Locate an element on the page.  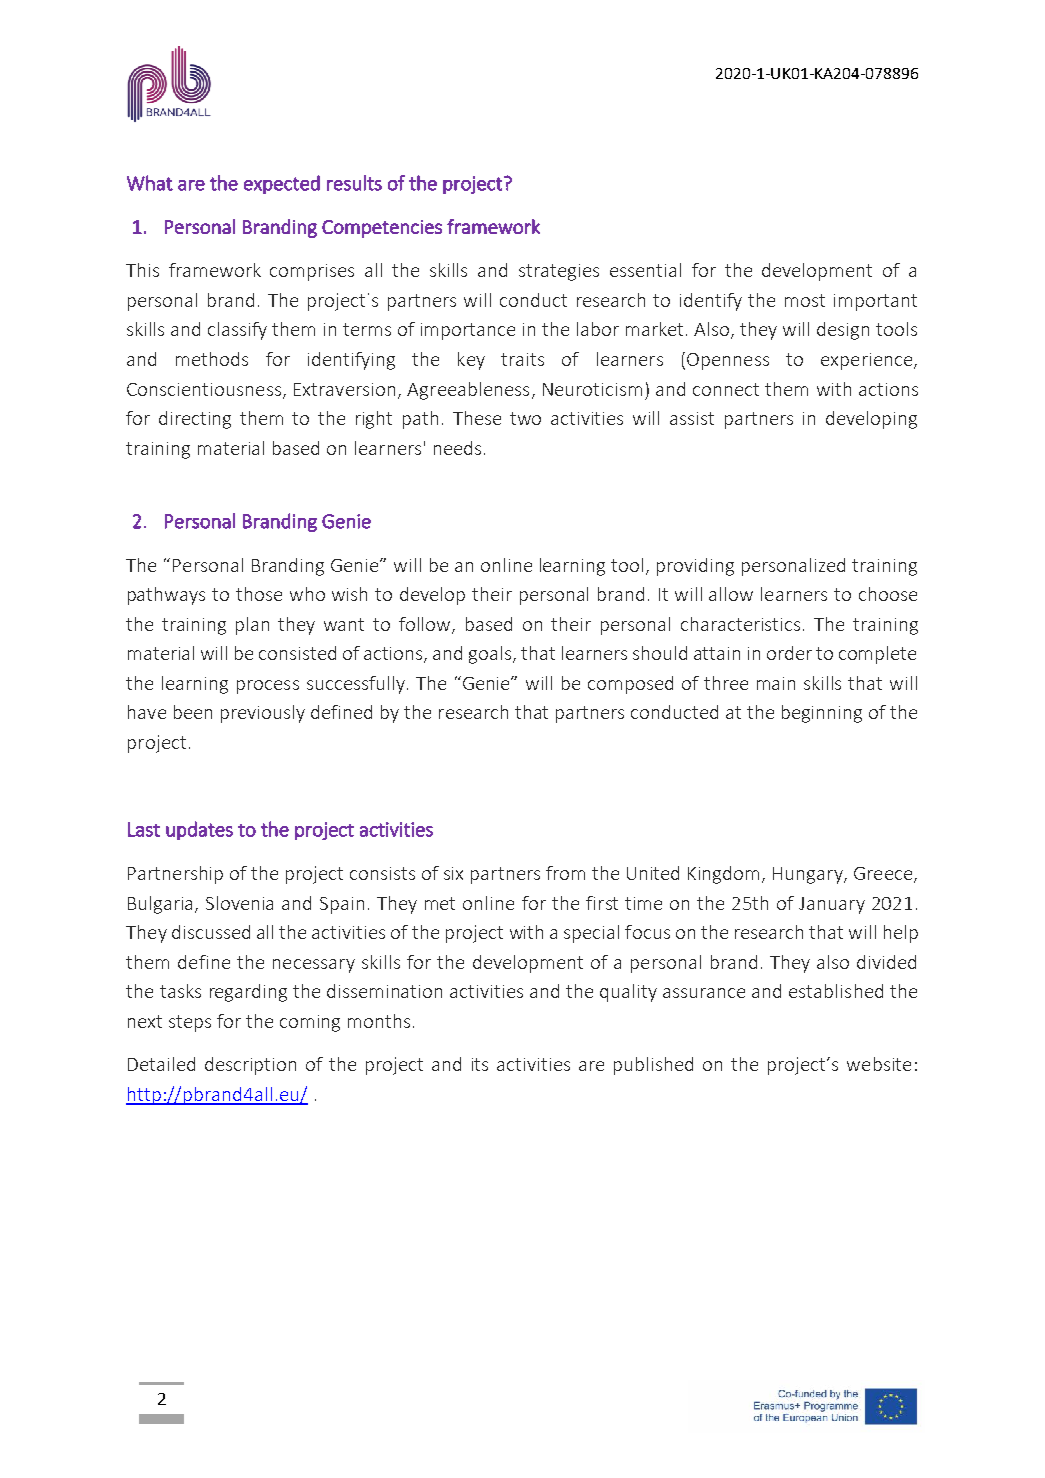
quality is located at coordinates (628, 993).
